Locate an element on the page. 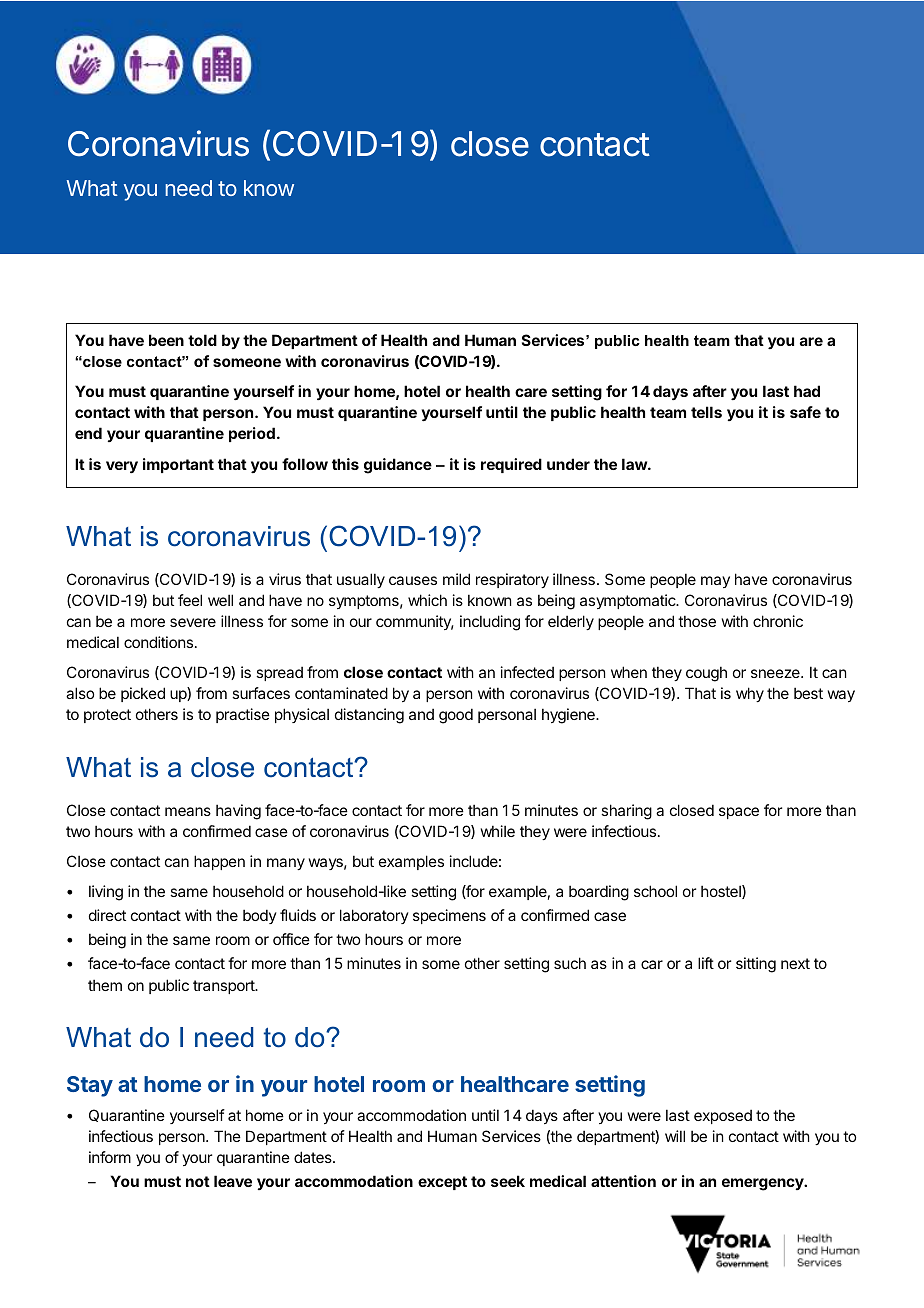 The height and width of the document is (1308, 924). been is located at coordinates (166, 340).
